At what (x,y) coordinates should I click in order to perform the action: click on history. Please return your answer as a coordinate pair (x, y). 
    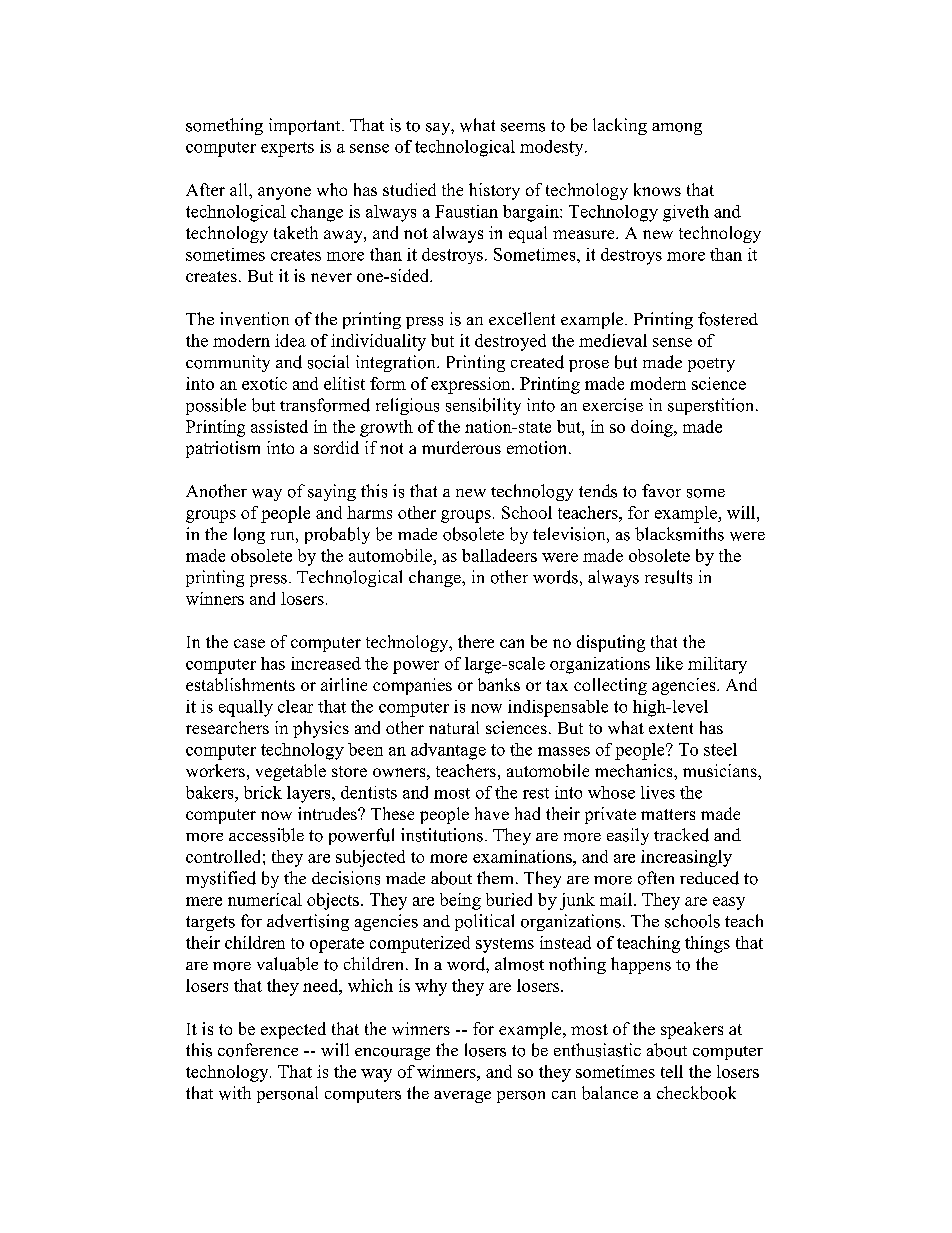
    Looking at the image, I should click on (494, 191).
